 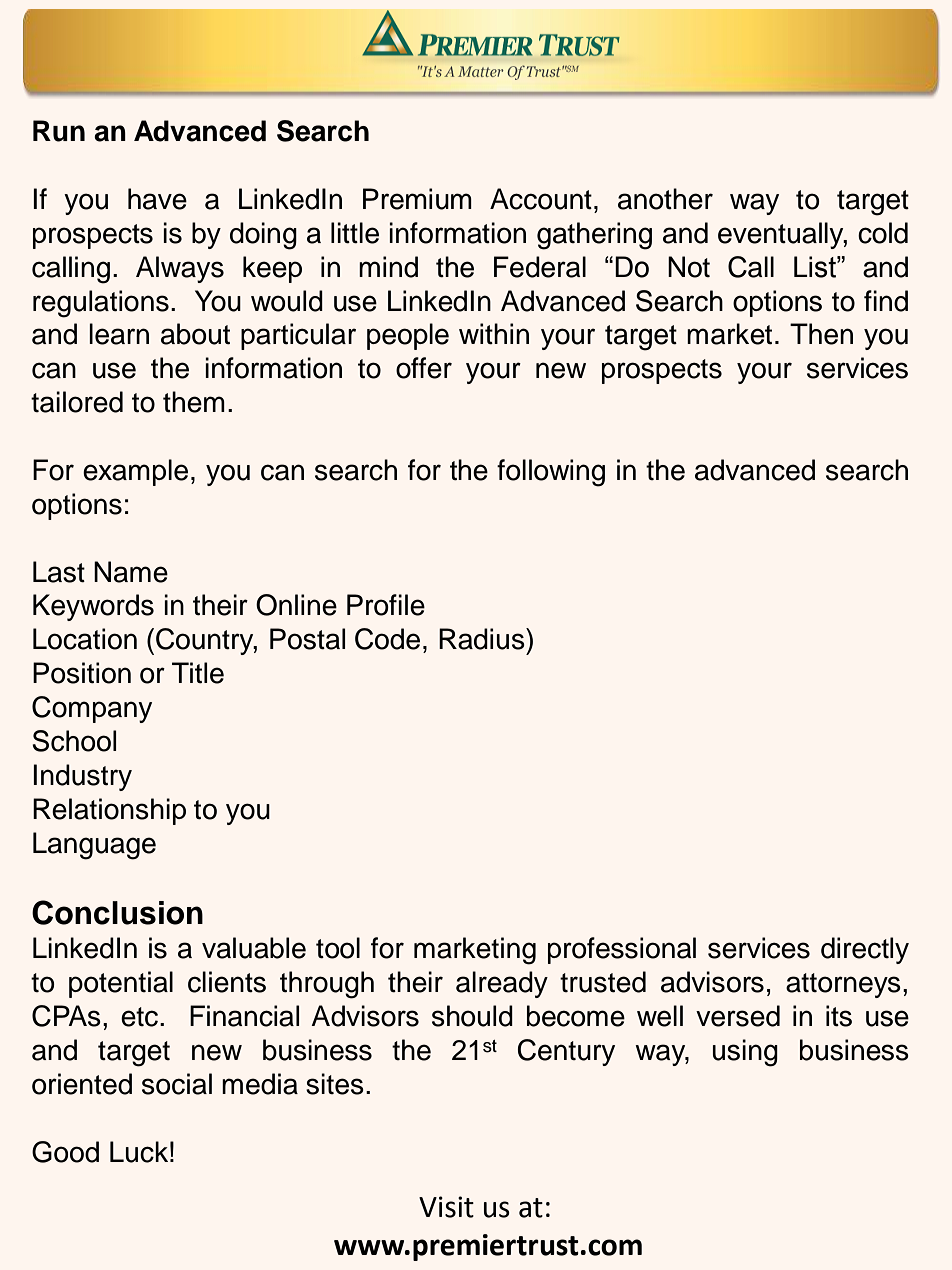 I want to click on have, so click(x=157, y=199).
